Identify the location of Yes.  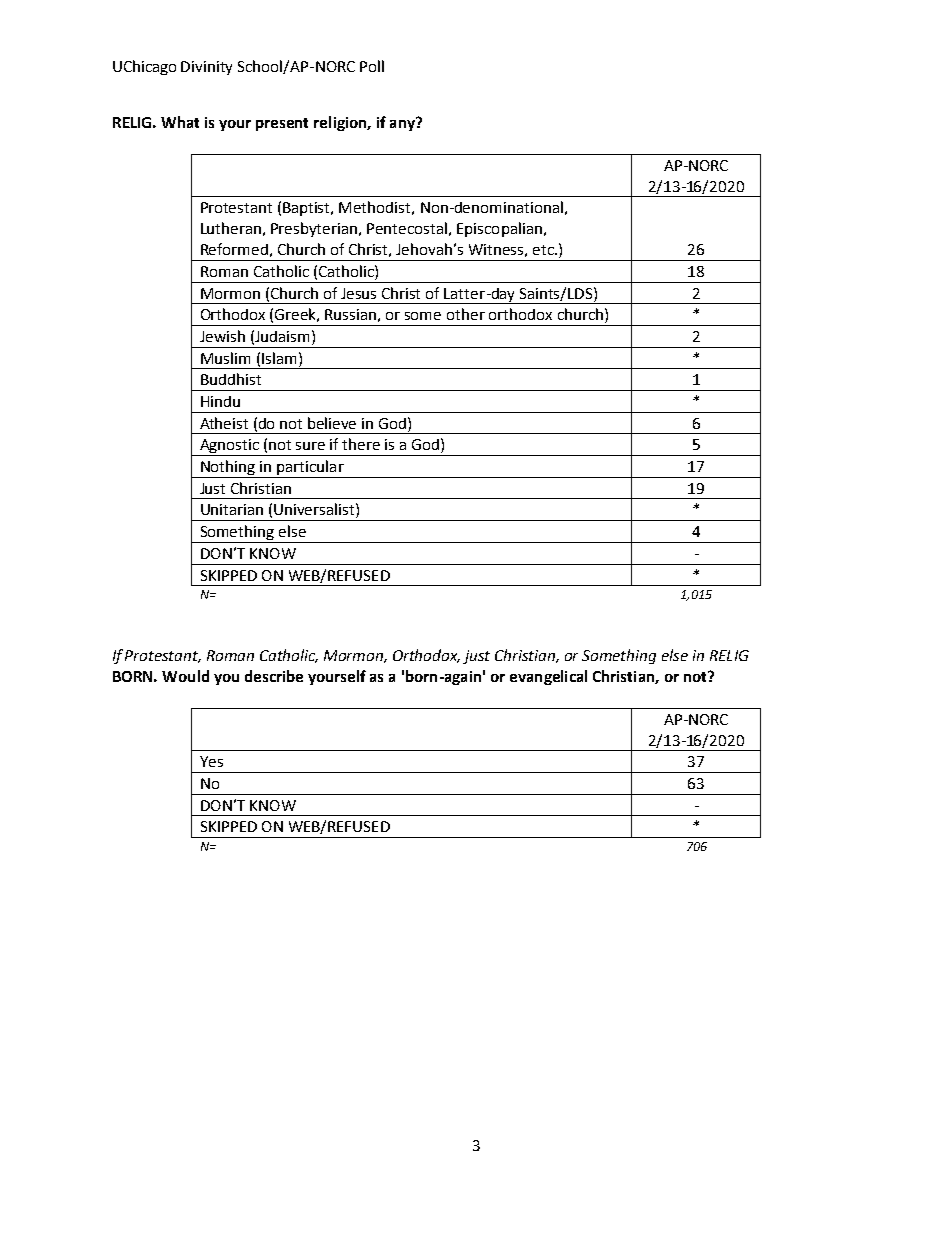
(211, 761).
